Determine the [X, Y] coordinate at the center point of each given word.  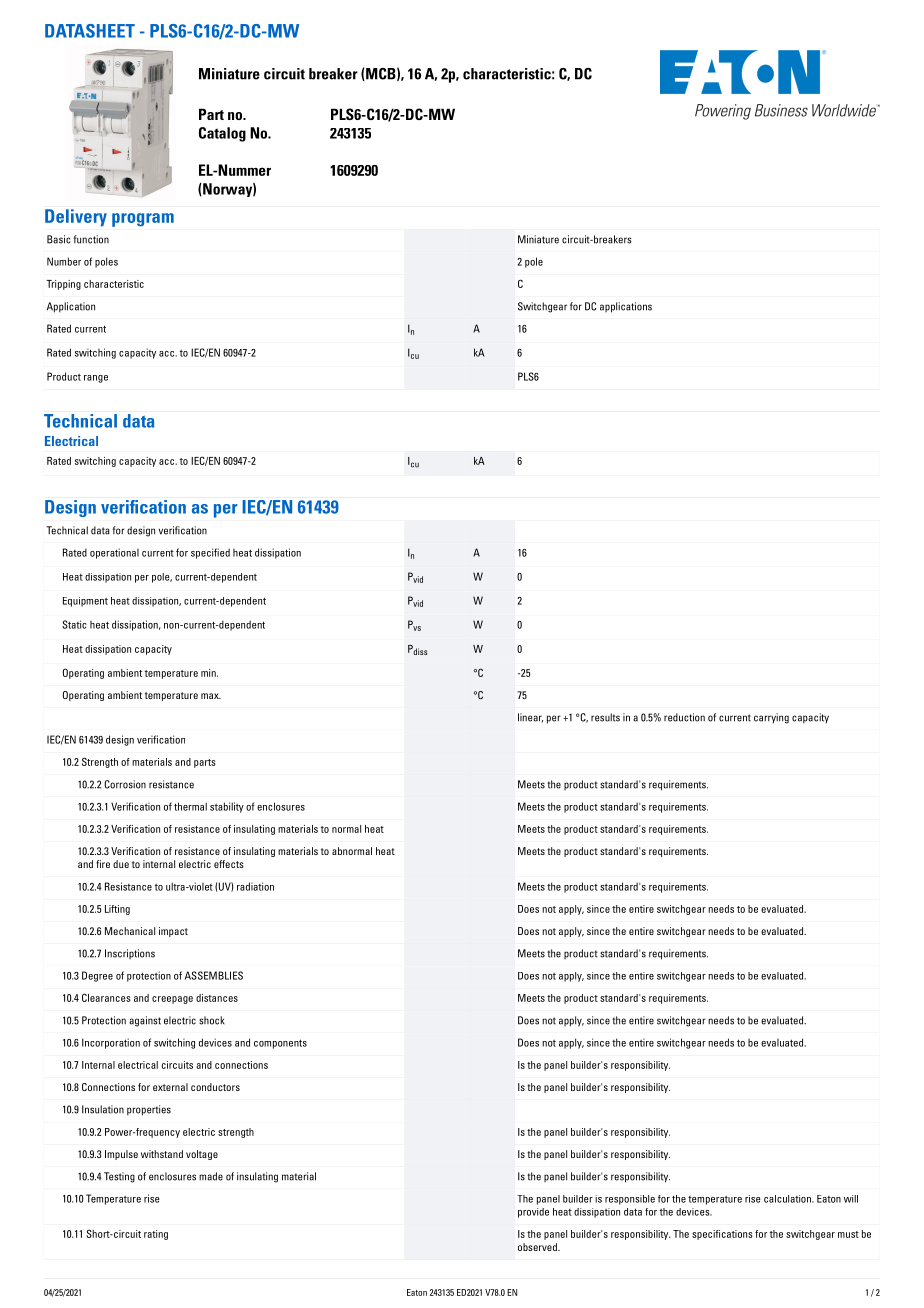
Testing [119, 1177]
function [91, 239]
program [143, 220]
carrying [771, 718]
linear [530, 718]
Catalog [222, 134]
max [211, 696]
